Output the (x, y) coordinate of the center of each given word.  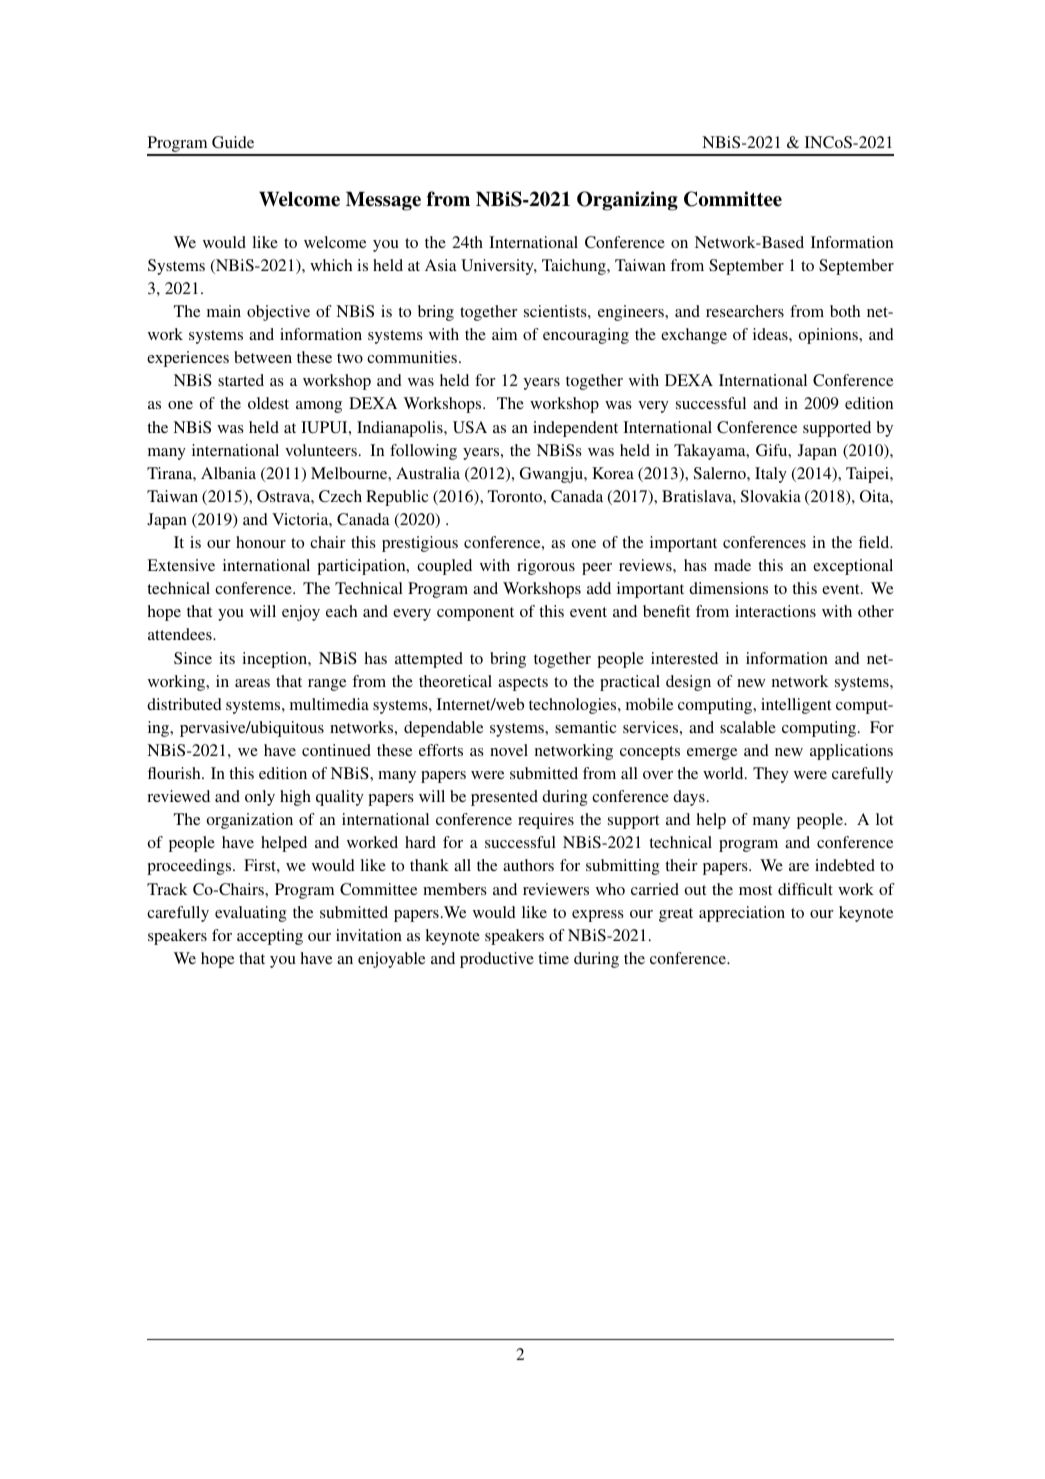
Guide (233, 142)
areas (252, 683)
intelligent (796, 706)
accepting (270, 937)
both (845, 311)
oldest (268, 403)
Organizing (627, 201)
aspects (523, 684)
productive (497, 960)
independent (575, 429)
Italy (771, 475)
